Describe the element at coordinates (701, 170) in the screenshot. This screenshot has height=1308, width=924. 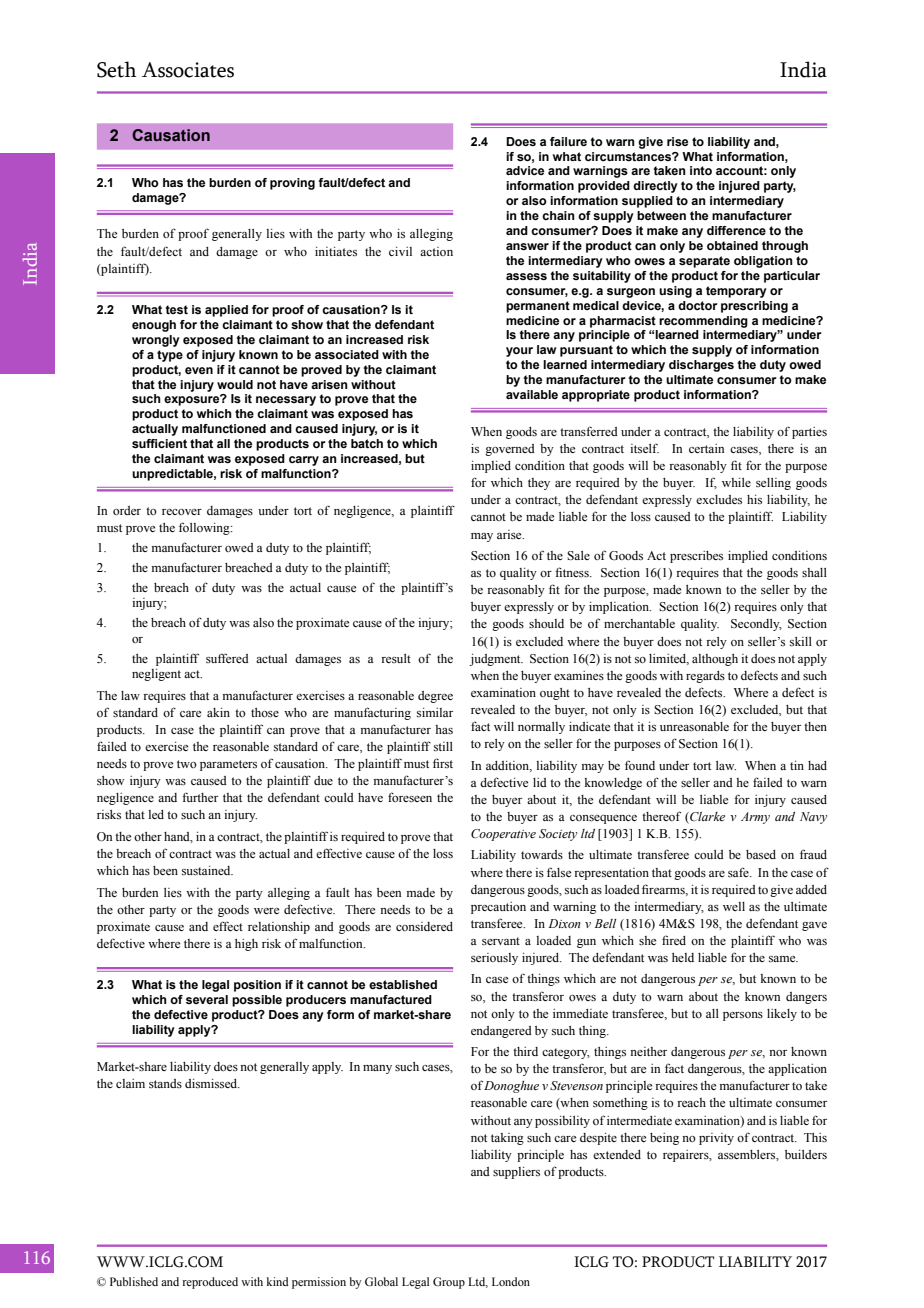
I see `into` at that location.
